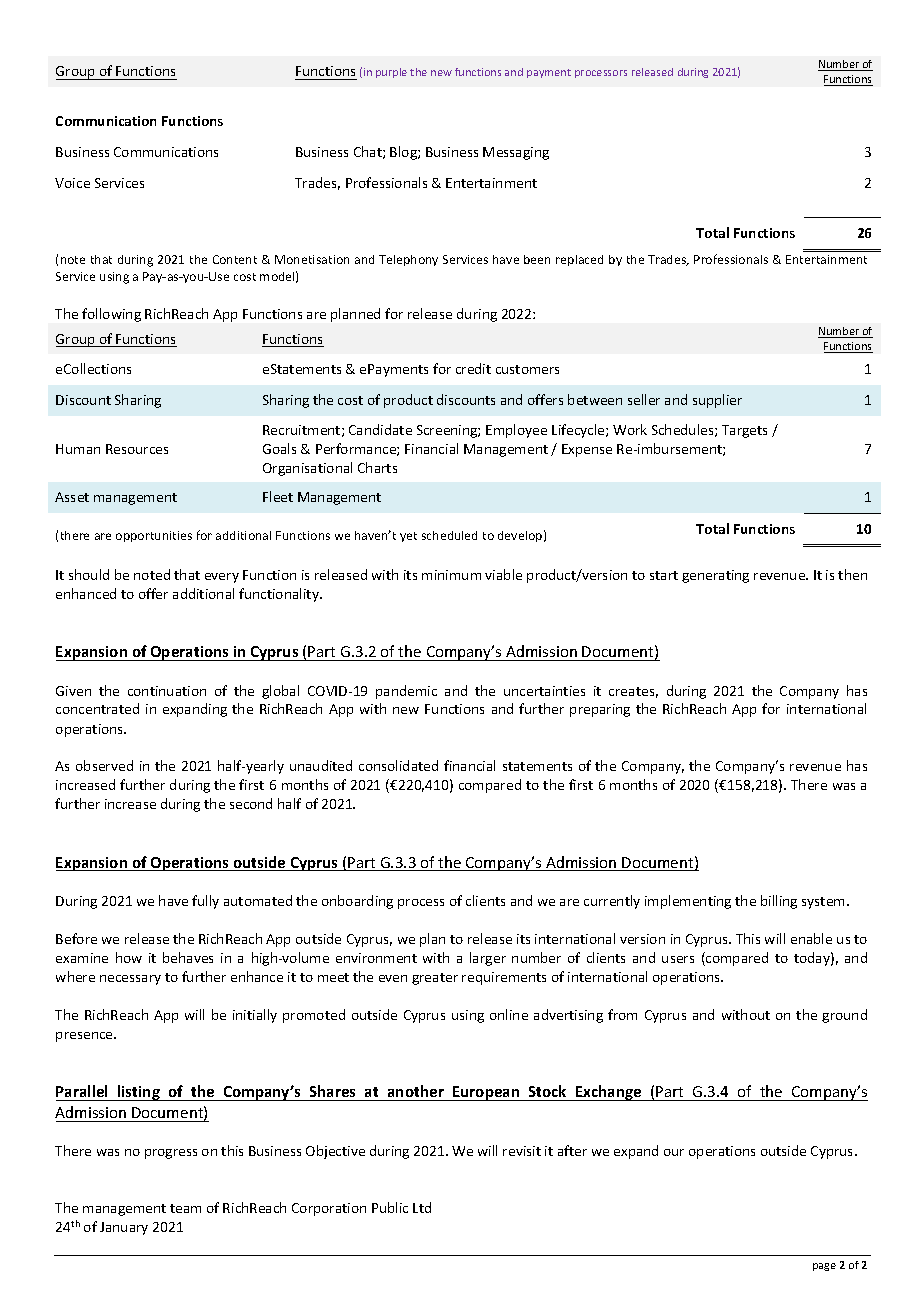 The width and height of the screenshot is (924, 1308). Describe the element at coordinates (844, 1016) in the screenshot. I see `ground` at that location.
